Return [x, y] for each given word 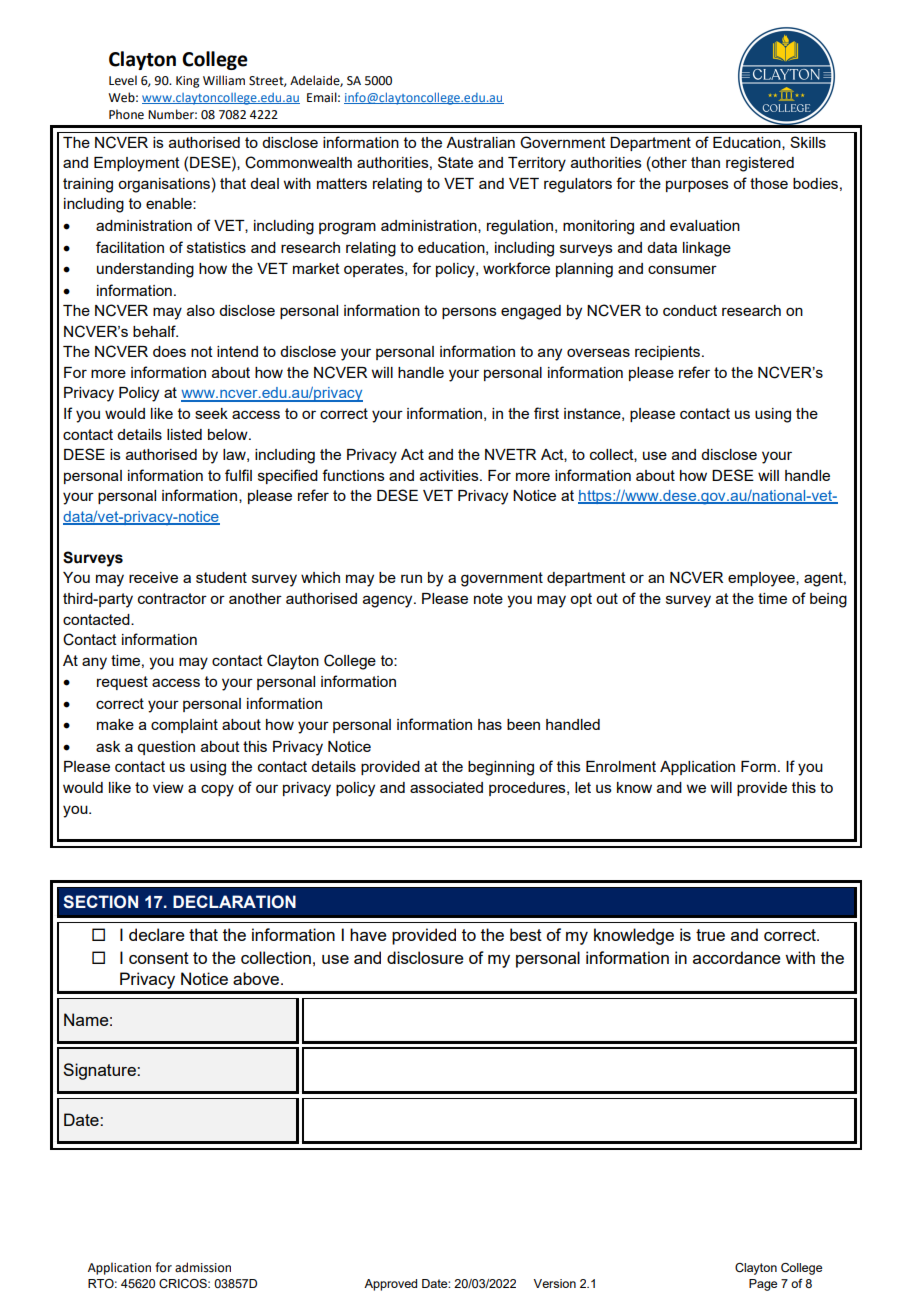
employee [762, 579]
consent [159, 958]
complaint [184, 726]
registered [760, 164]
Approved [390, 1285]
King [188, 82]
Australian [480, 142]
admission [203, 1267]
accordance [737, 957]
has [490, 724]
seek [211, 413]
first [546, 413]
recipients [669, 353]
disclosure [425, 957]
